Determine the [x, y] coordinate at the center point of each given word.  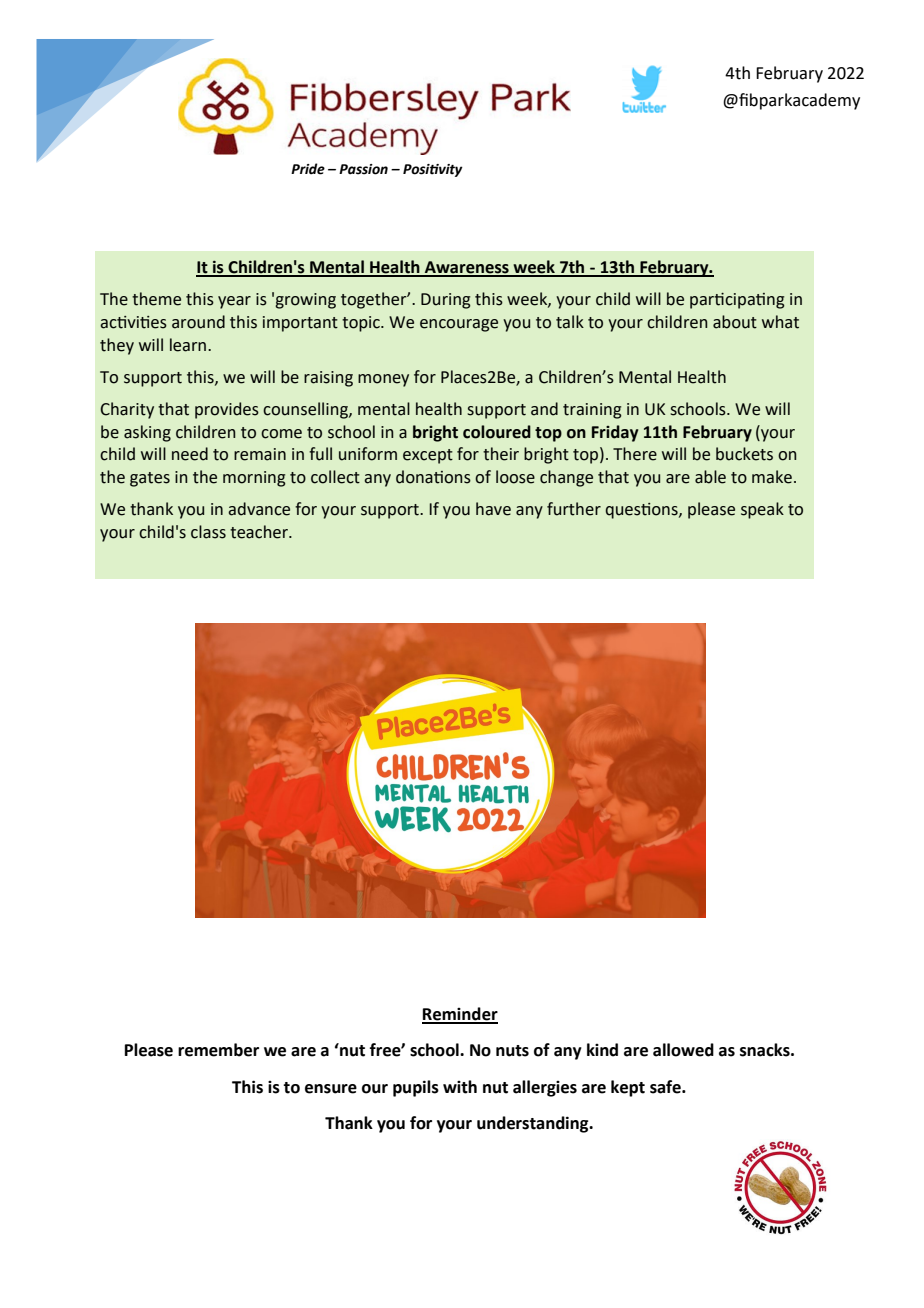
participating [737, 301]
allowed [683, 1050]
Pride [308, 169]
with [460, 1087]
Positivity [433, 170]
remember [218, 1050]
